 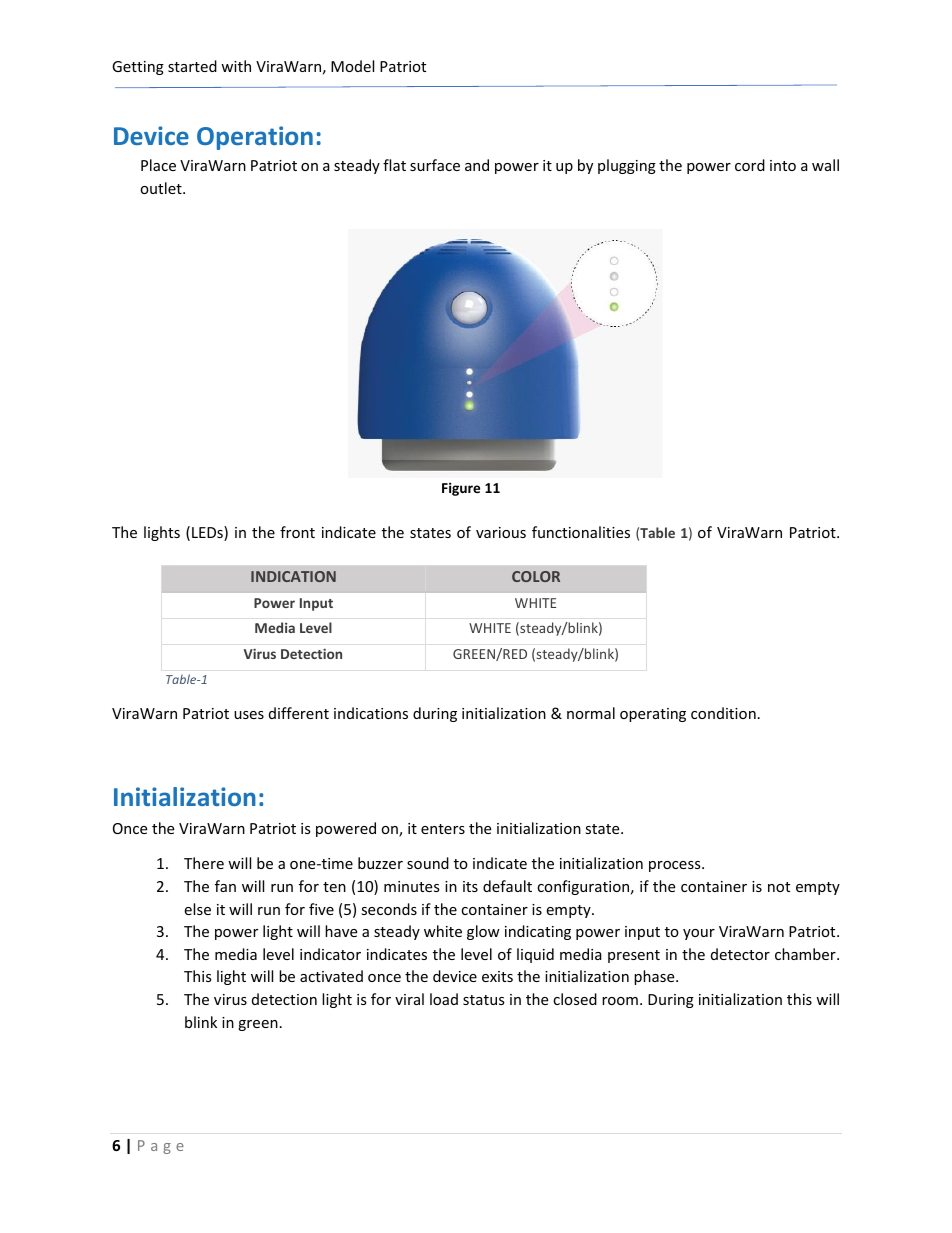 What do you see at coordinates (236, 66) in the screenshot?
I see `with` at bounding box center [236, 66].
